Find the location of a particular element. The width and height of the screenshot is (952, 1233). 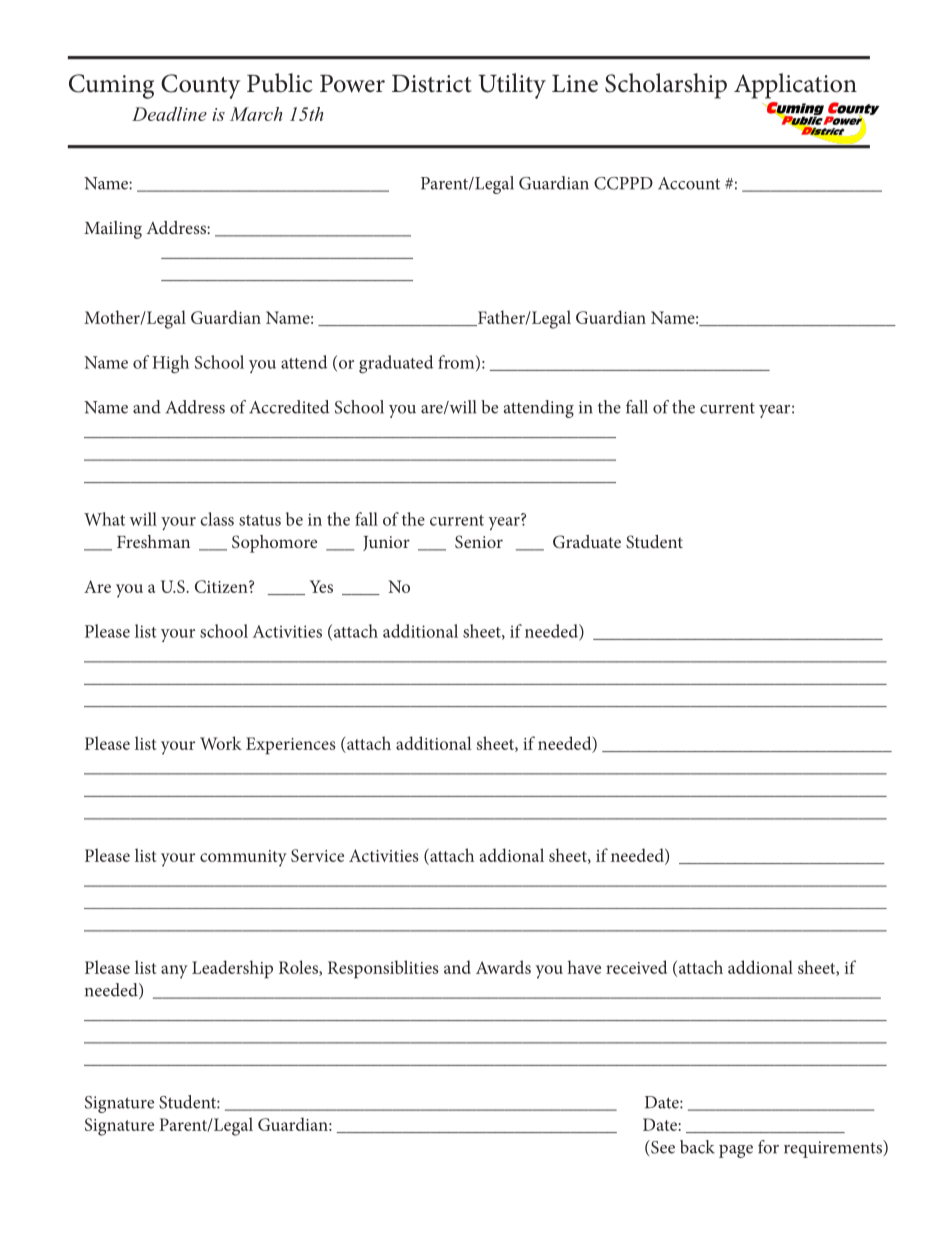

community is located at coordinates (243, 858).
